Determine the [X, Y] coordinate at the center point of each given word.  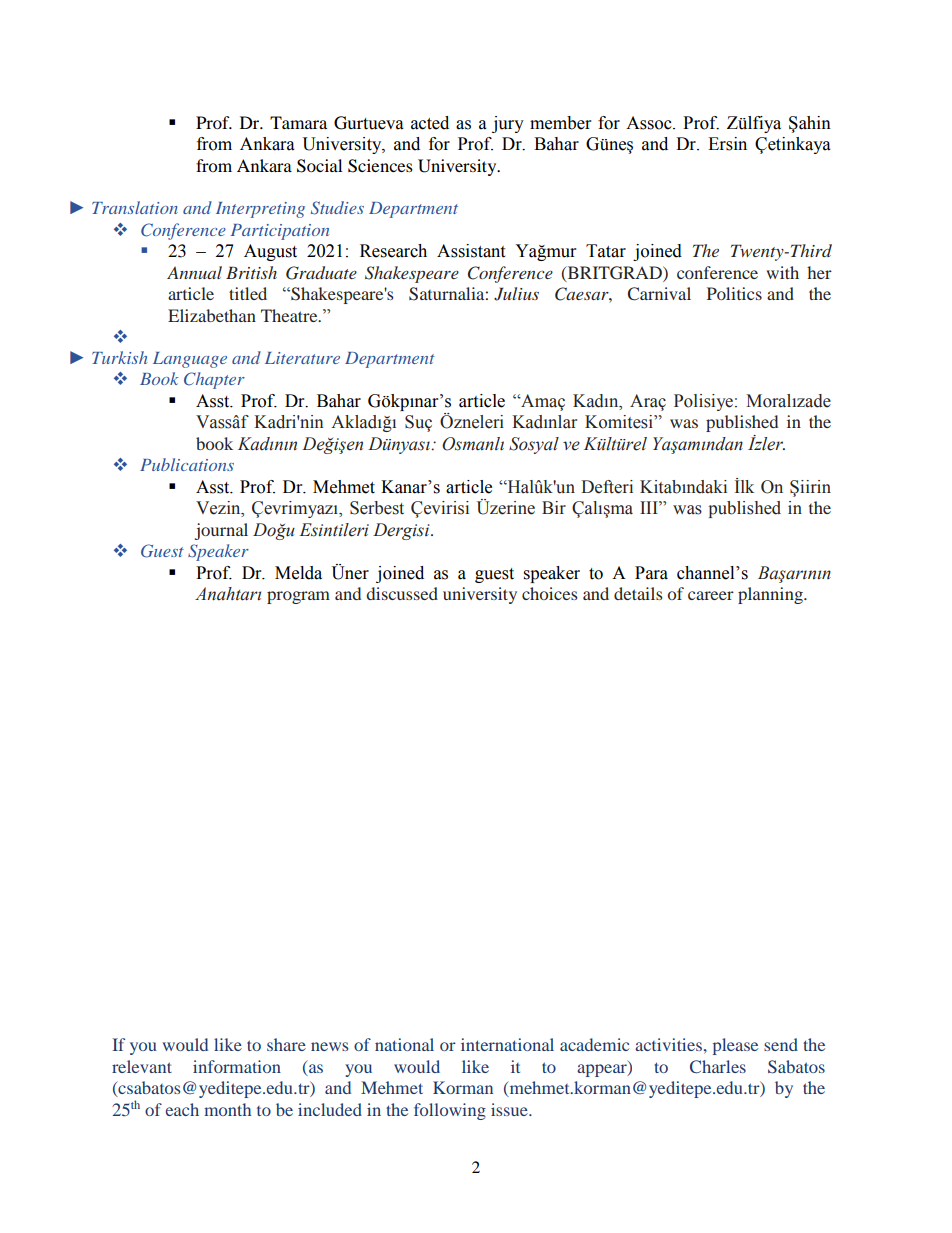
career [711, 595]
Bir [554, 507]
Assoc [650, 123]
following [450, 1111]
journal [221, 531]
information [237, 1066]
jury [508, 124]
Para [651, 573]
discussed [402, 593]
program [298, 597]
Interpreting [260, 210]
